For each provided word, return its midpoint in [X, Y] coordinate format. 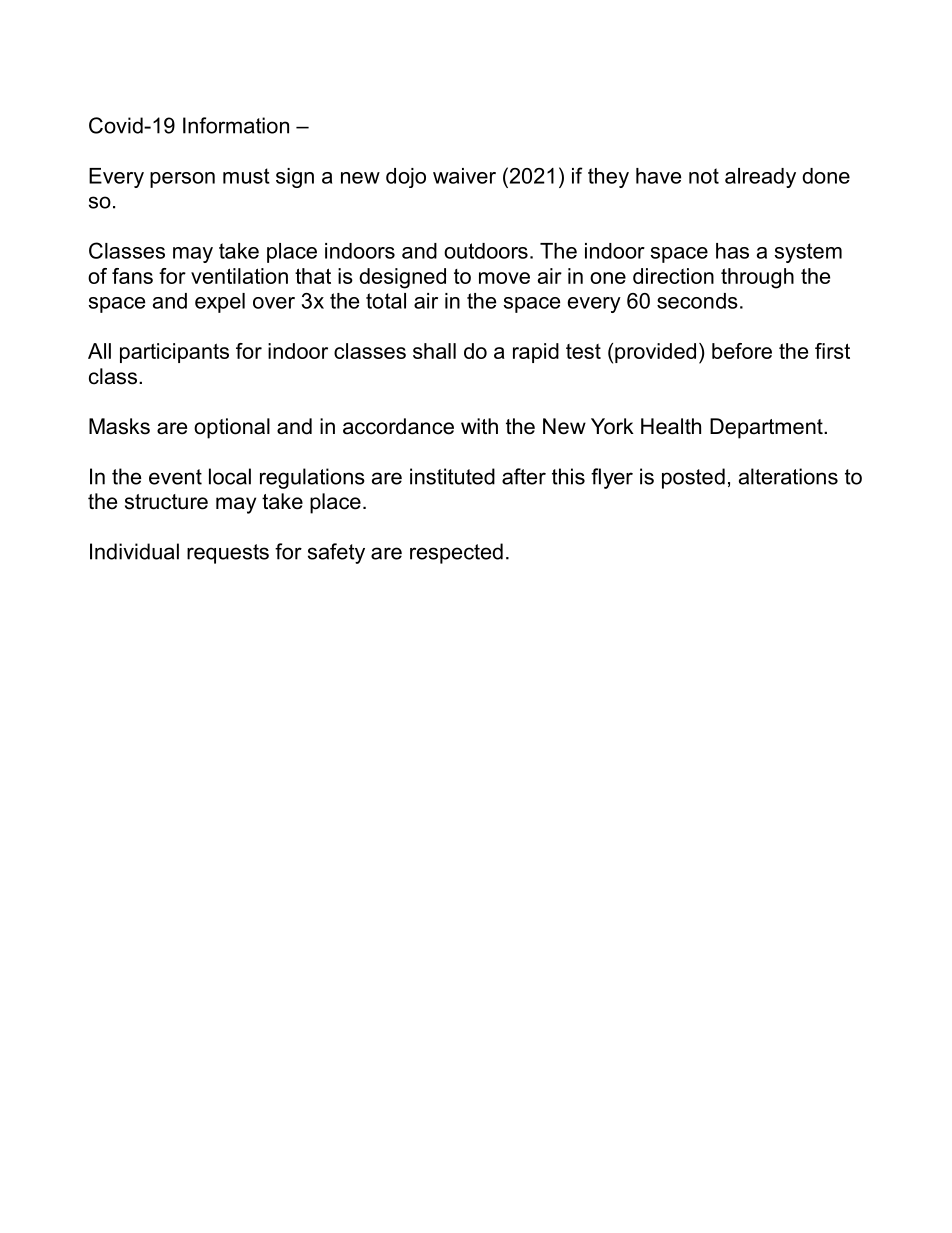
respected [456, 553]
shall [434, 351]
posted [693, 478]
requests [228, 554]
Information [236, 125]
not [704, 176]
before [742, 351]
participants [174, 353]
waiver [464, 176]
